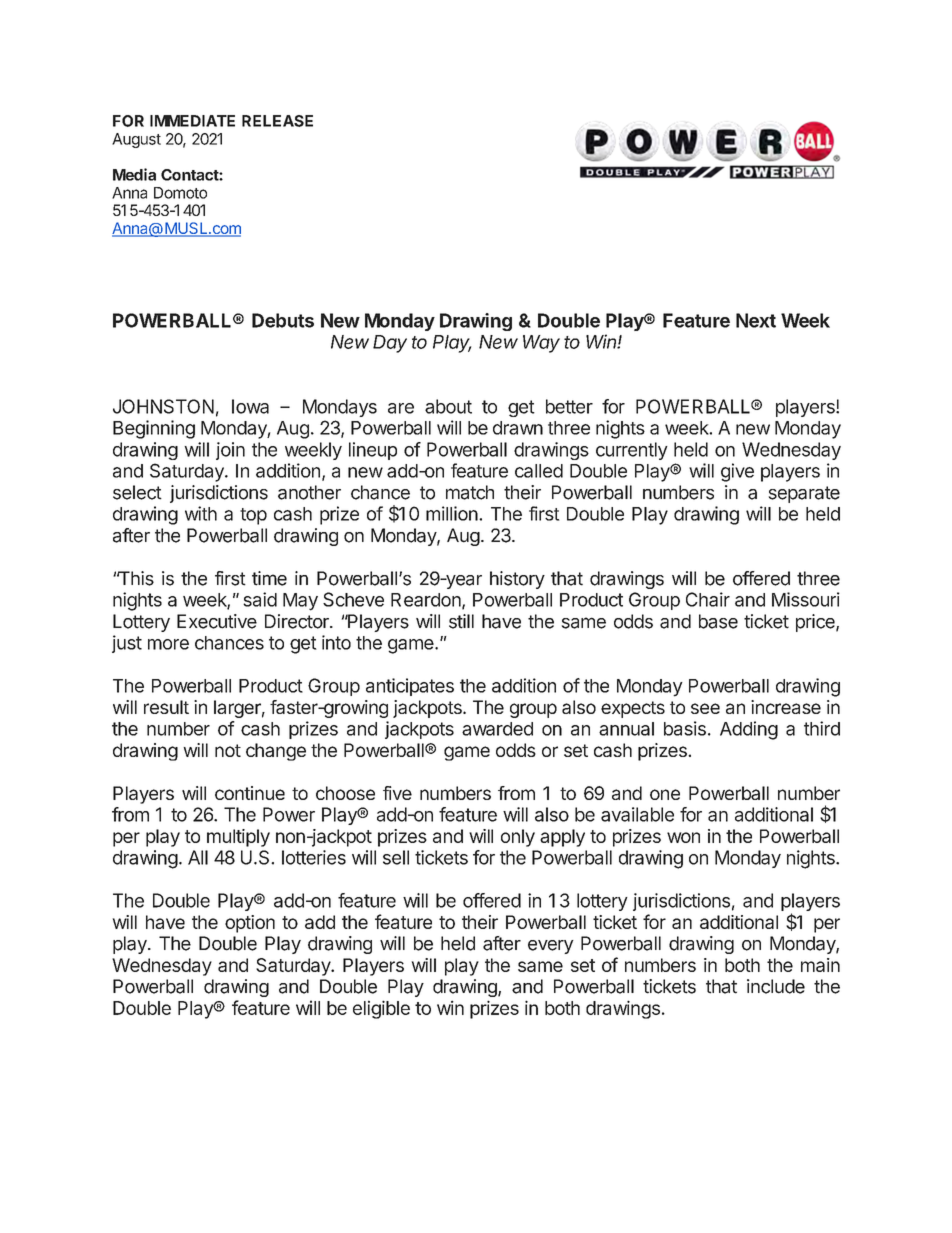 The image size is (952, 1233). Describe the element at coordinates (136, 140) in the screenshot. I see `August` at that location.
